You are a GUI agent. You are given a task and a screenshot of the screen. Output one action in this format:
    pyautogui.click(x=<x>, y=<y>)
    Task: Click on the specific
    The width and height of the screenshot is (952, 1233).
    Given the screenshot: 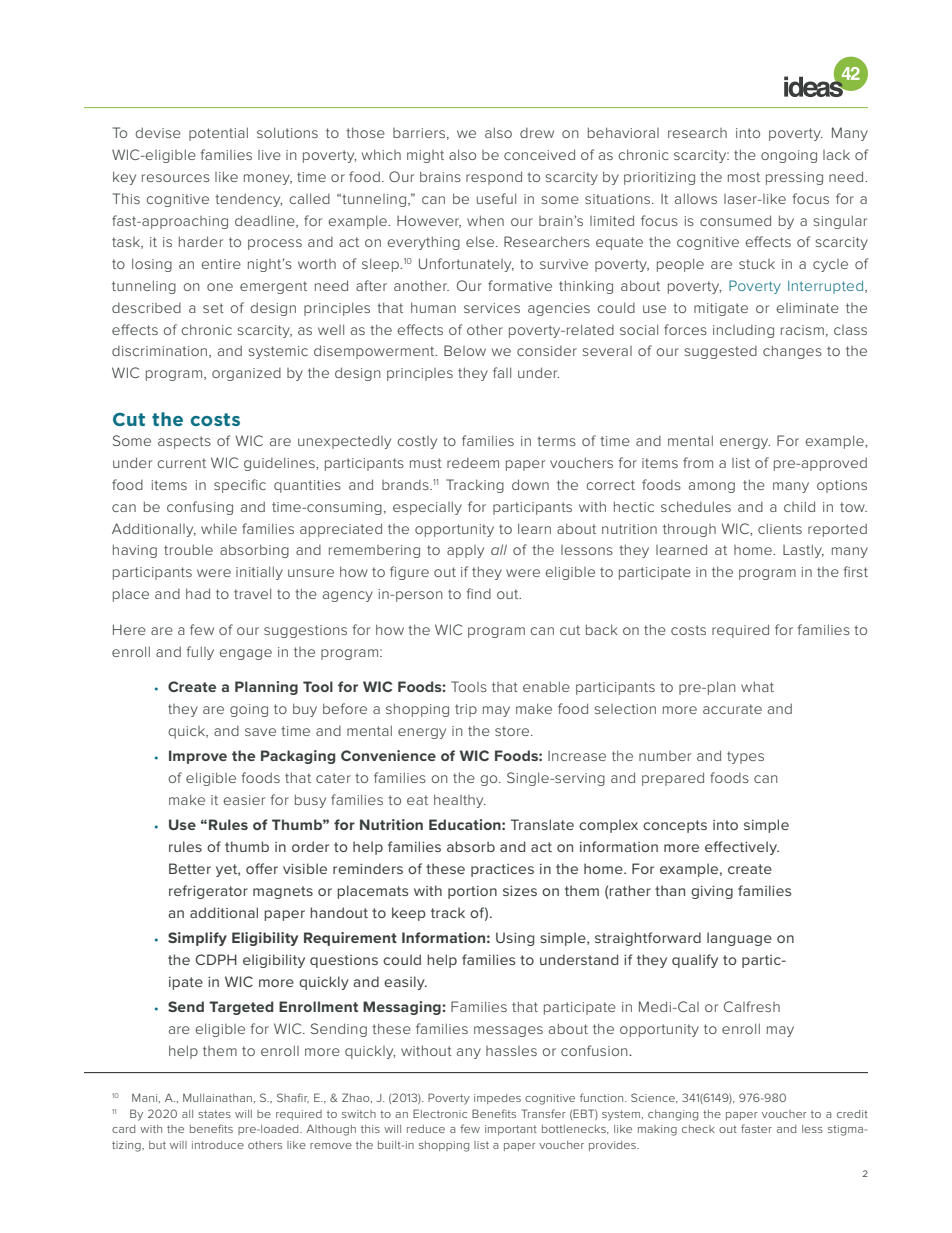 What is the action you would take?
    pyautogui.click(x=240, y=486)
